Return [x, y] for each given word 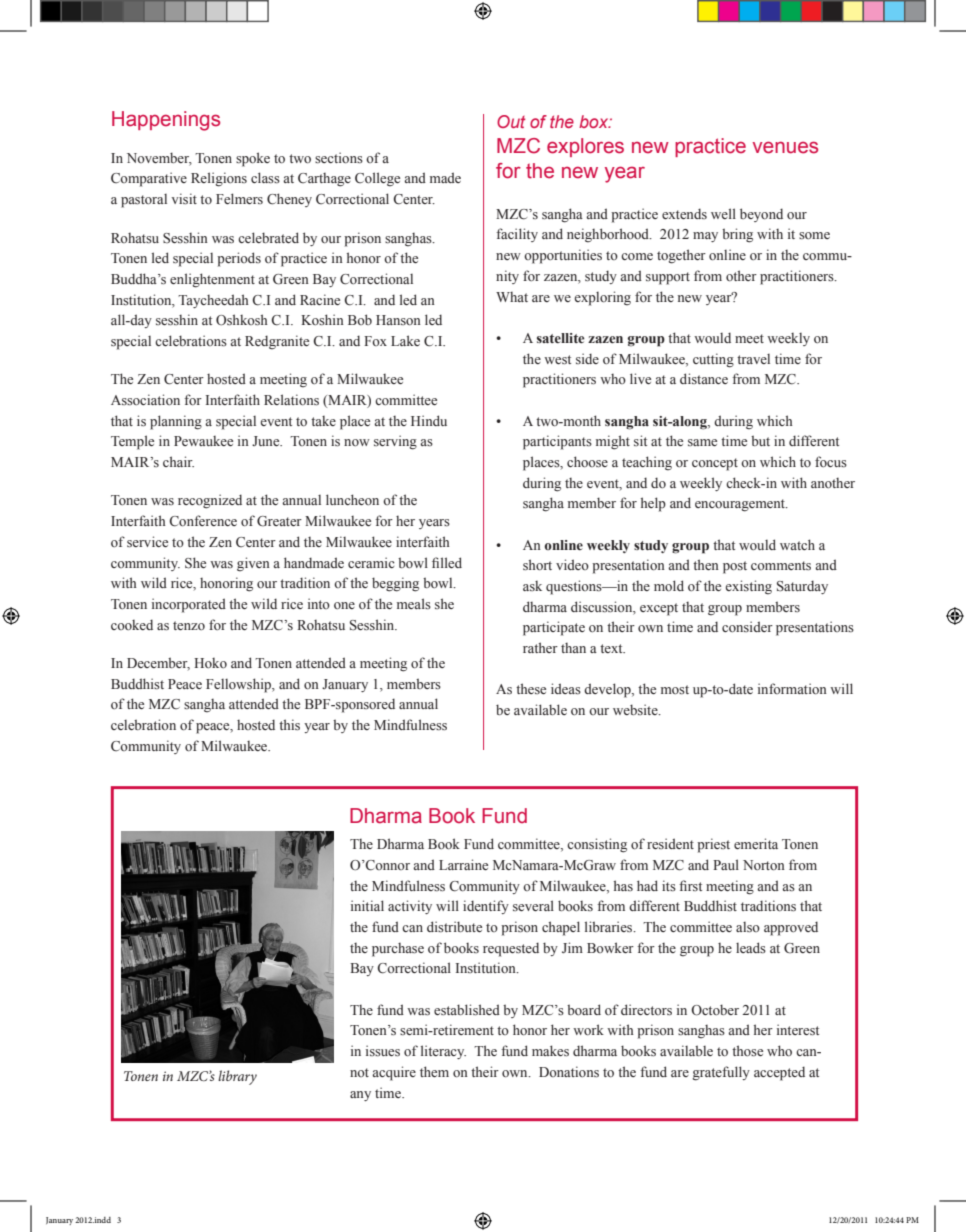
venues [785, 147]
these [531, 688]
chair [178, 461]
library [237, 1077]
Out [511, 121]
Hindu [429, 420]
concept [715, 464]
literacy [443, 1052]
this [289, 725]
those [747, 1050]
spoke [253, 159]
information [792, 689]
